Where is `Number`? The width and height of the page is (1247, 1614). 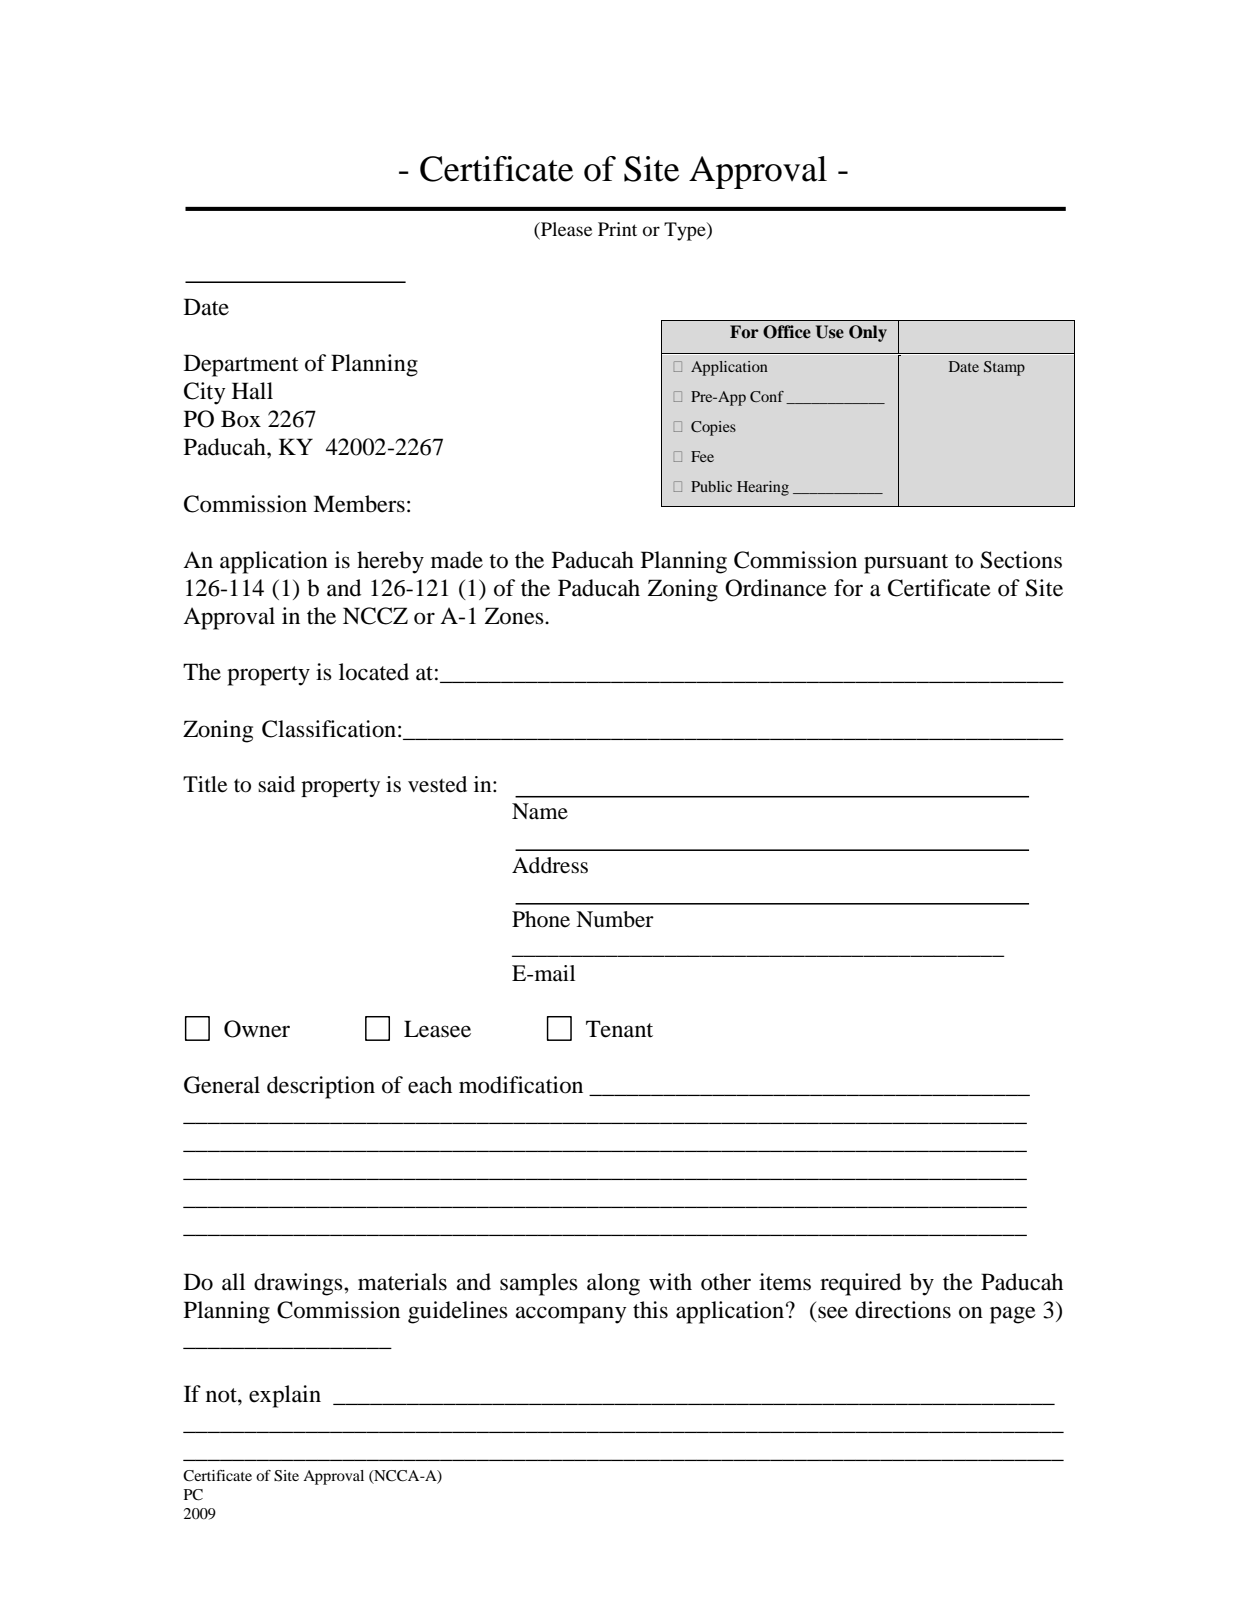
Number is located at coordinates (615, 919).
